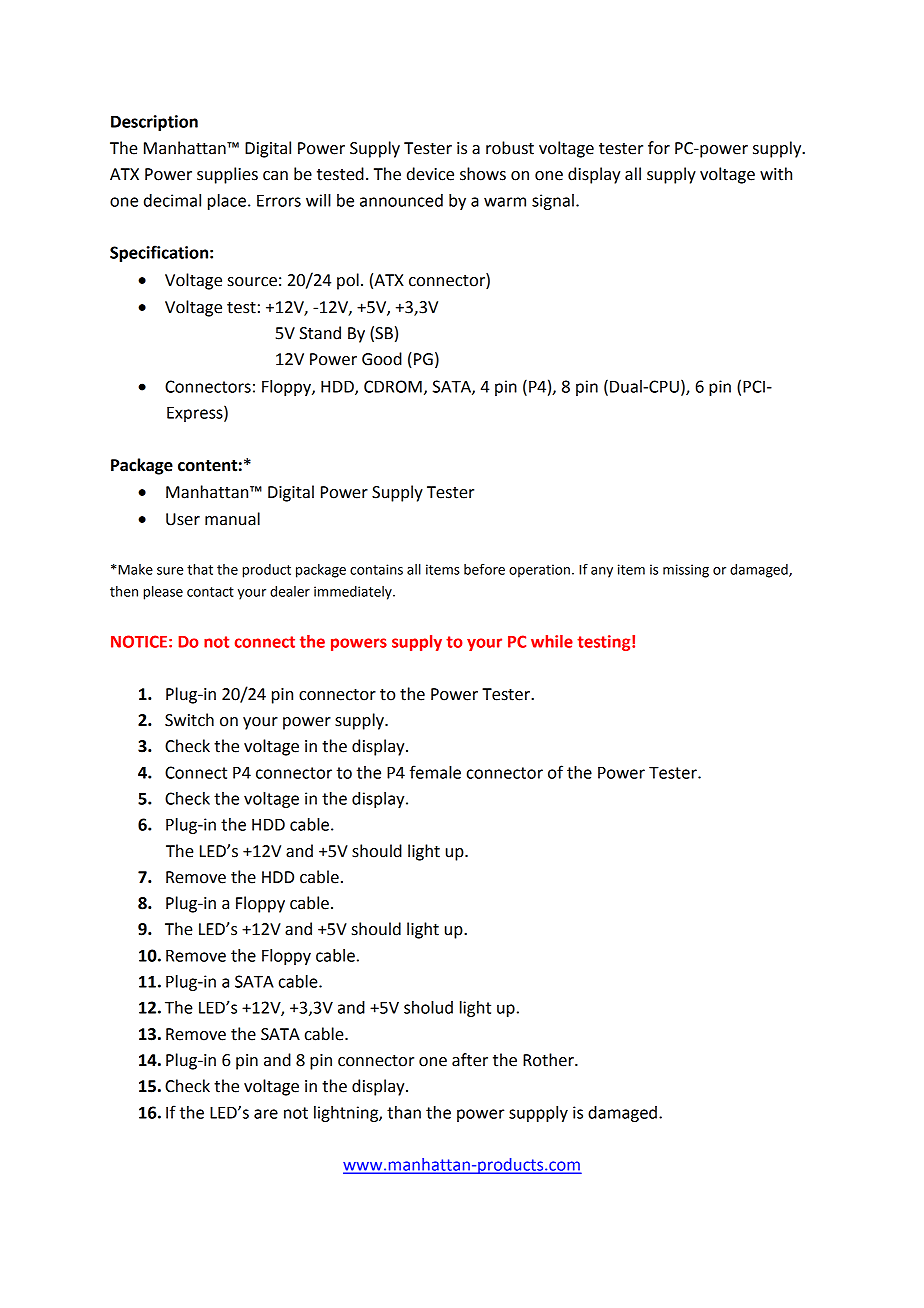 Image resolution: width=924 pixels, height=1308 pixels. I want to click on after, so click(470, 1060).
